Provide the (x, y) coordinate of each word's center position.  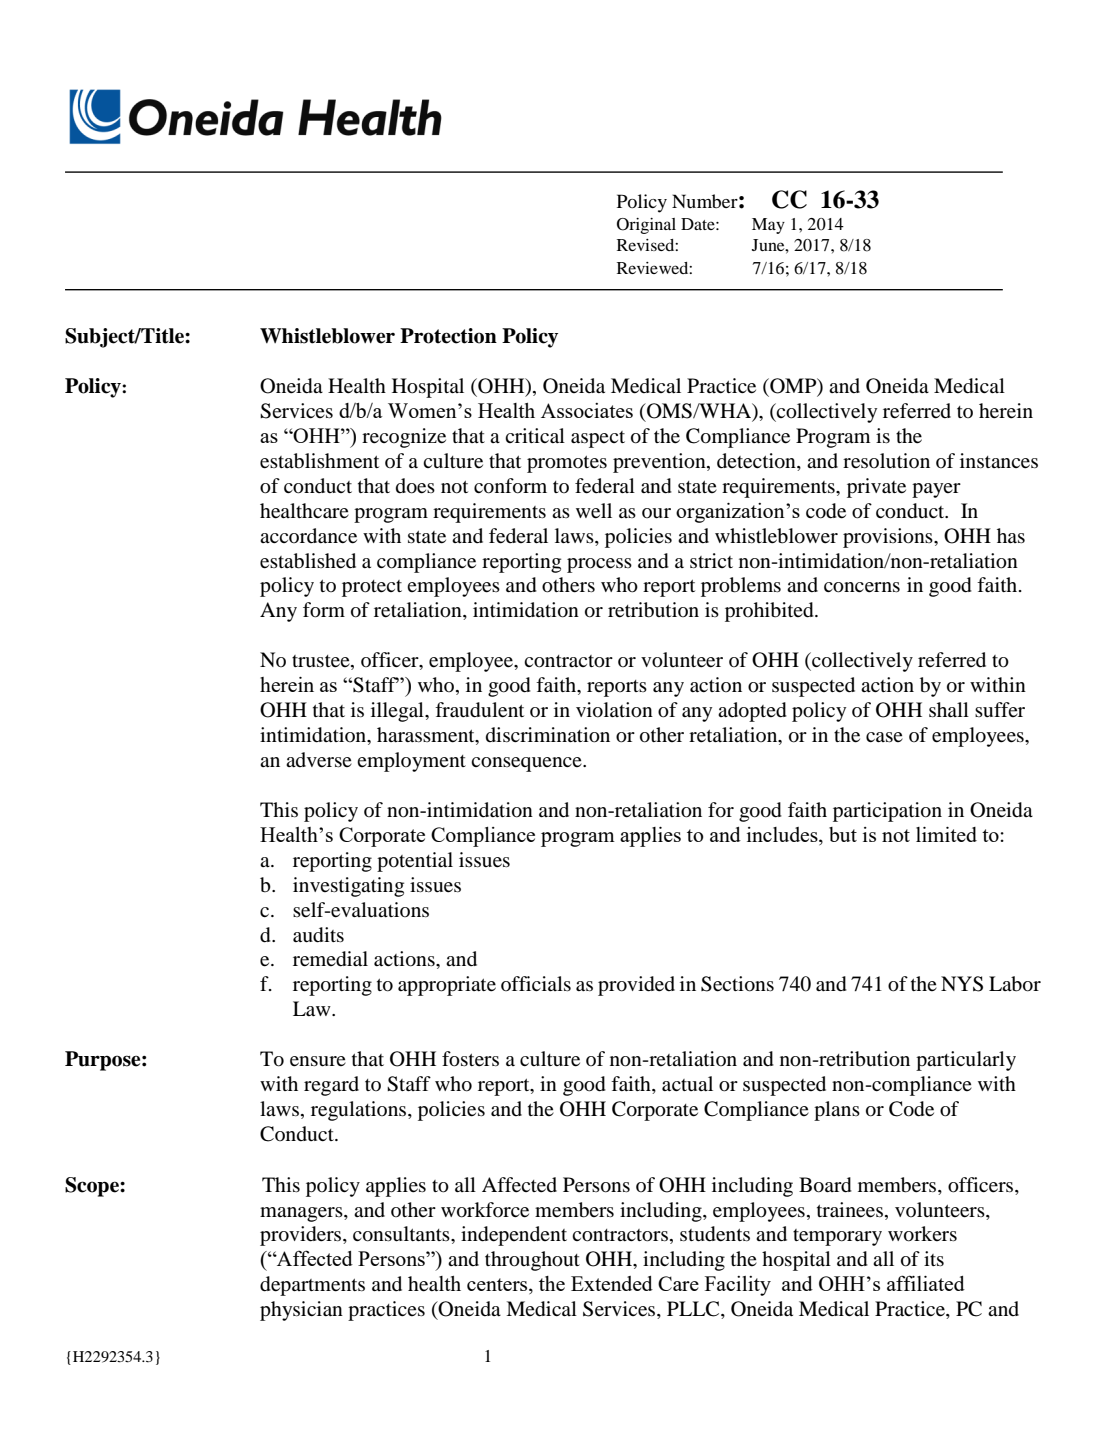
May (768, 226)
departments (312, 1286)
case (884, 737)
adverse (319, 760)
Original (646, 226)
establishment (319, 461)
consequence (527, 764)
